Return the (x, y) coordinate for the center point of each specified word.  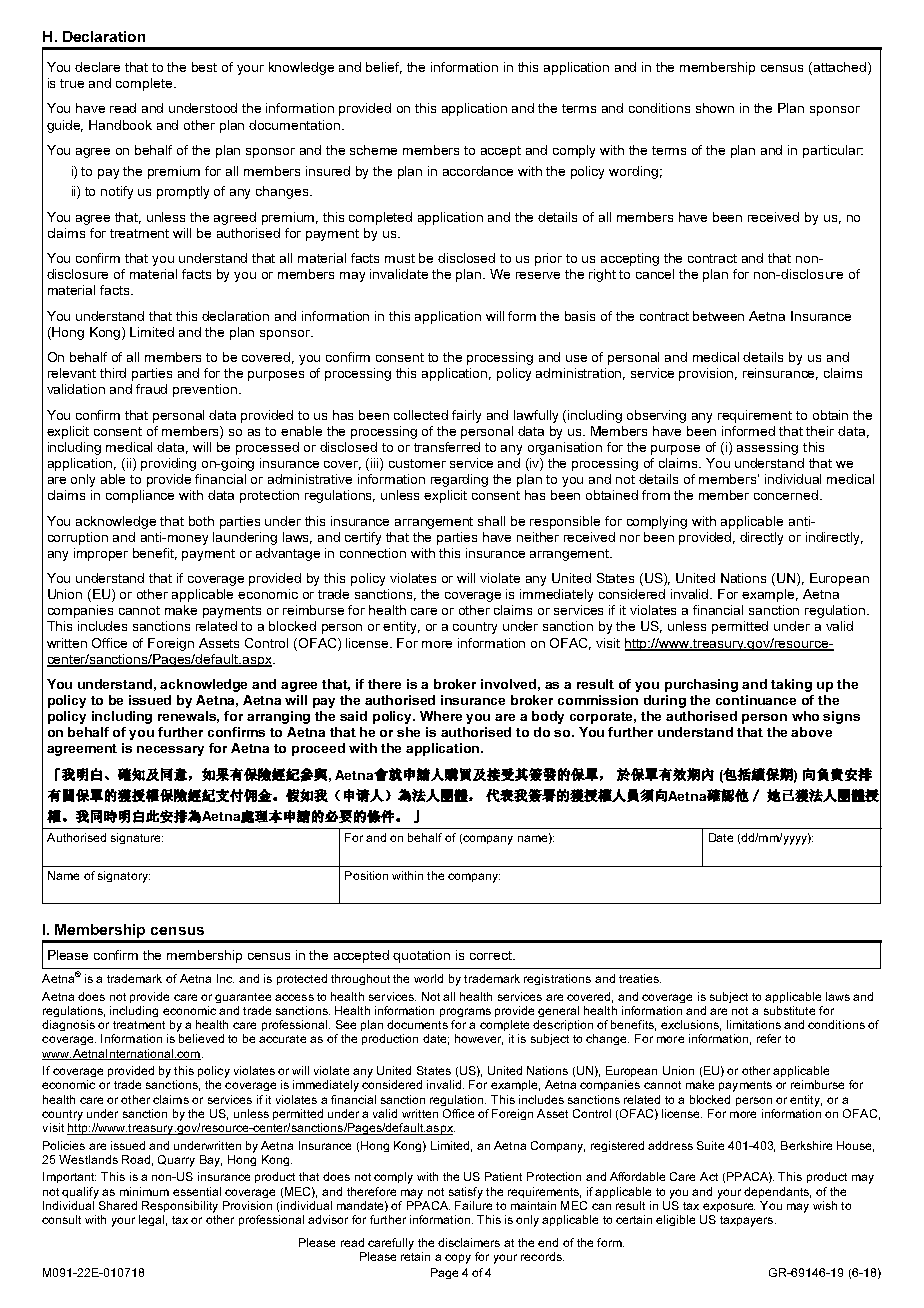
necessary (170, 751)
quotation (421, 956)
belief (384, 68)
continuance (756, 700)
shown (715, 108)
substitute (789, 1010)
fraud (151, 389)
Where (441, 716)
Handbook (120, 125)
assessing (767, 448)
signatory (124, 877)
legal (151, 1220)
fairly (466, 416)
